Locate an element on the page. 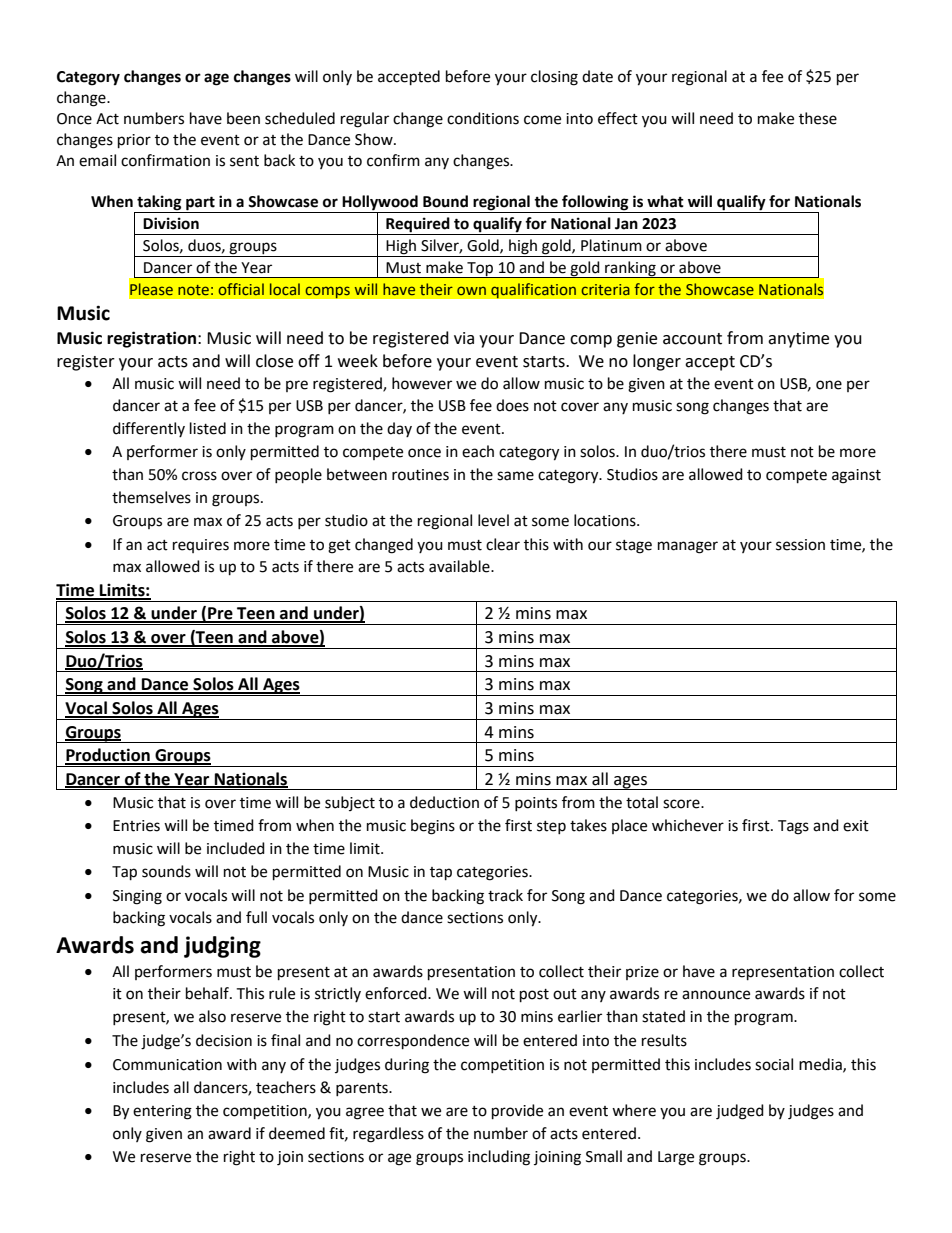 The width and height of the document is (952, 1233). conditions is located at coordinates (483, 118).
